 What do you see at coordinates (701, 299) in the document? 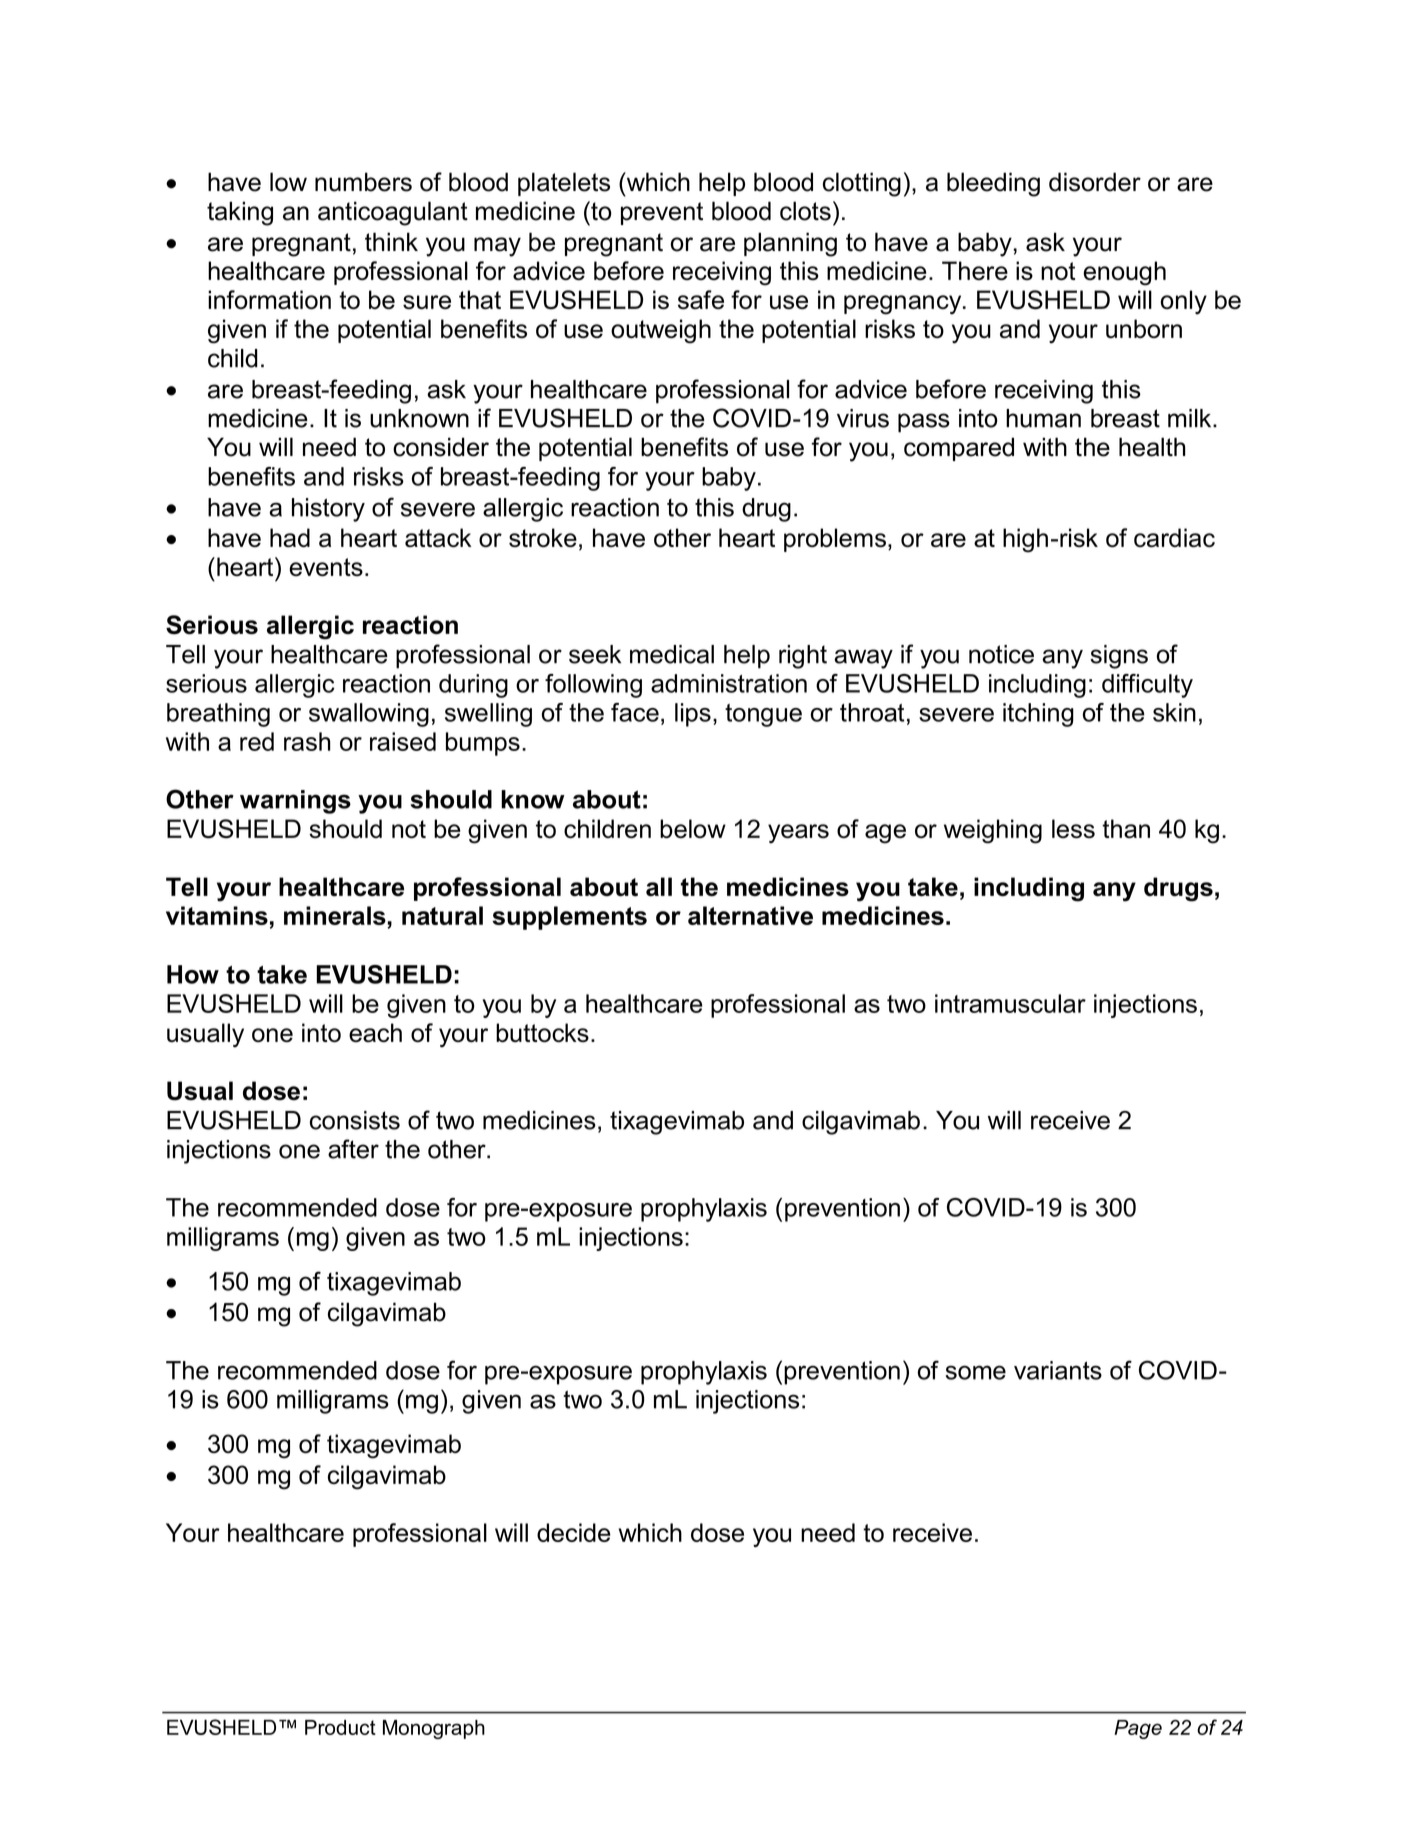
I see `safe` at bounding box center [701, 299].
